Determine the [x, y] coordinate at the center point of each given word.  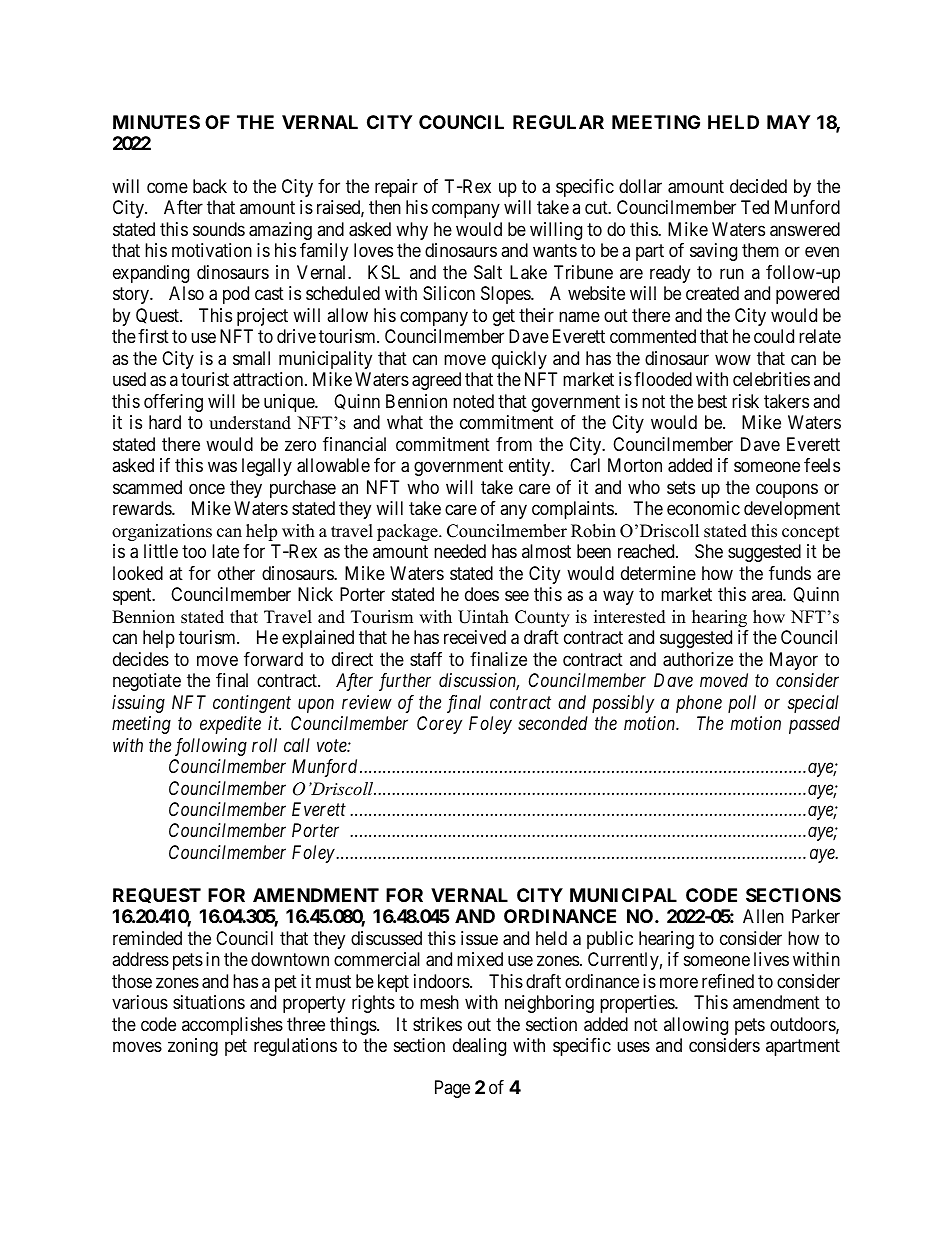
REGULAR [558, 122]
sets [681, 487]
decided [758, 186]
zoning [193, 1047]
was [222, 467]
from [514, 444]
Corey [439, 725]
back [210, 186]
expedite [230, 725]
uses [633, 1047]
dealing [479, 1047]
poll [742, 704]
